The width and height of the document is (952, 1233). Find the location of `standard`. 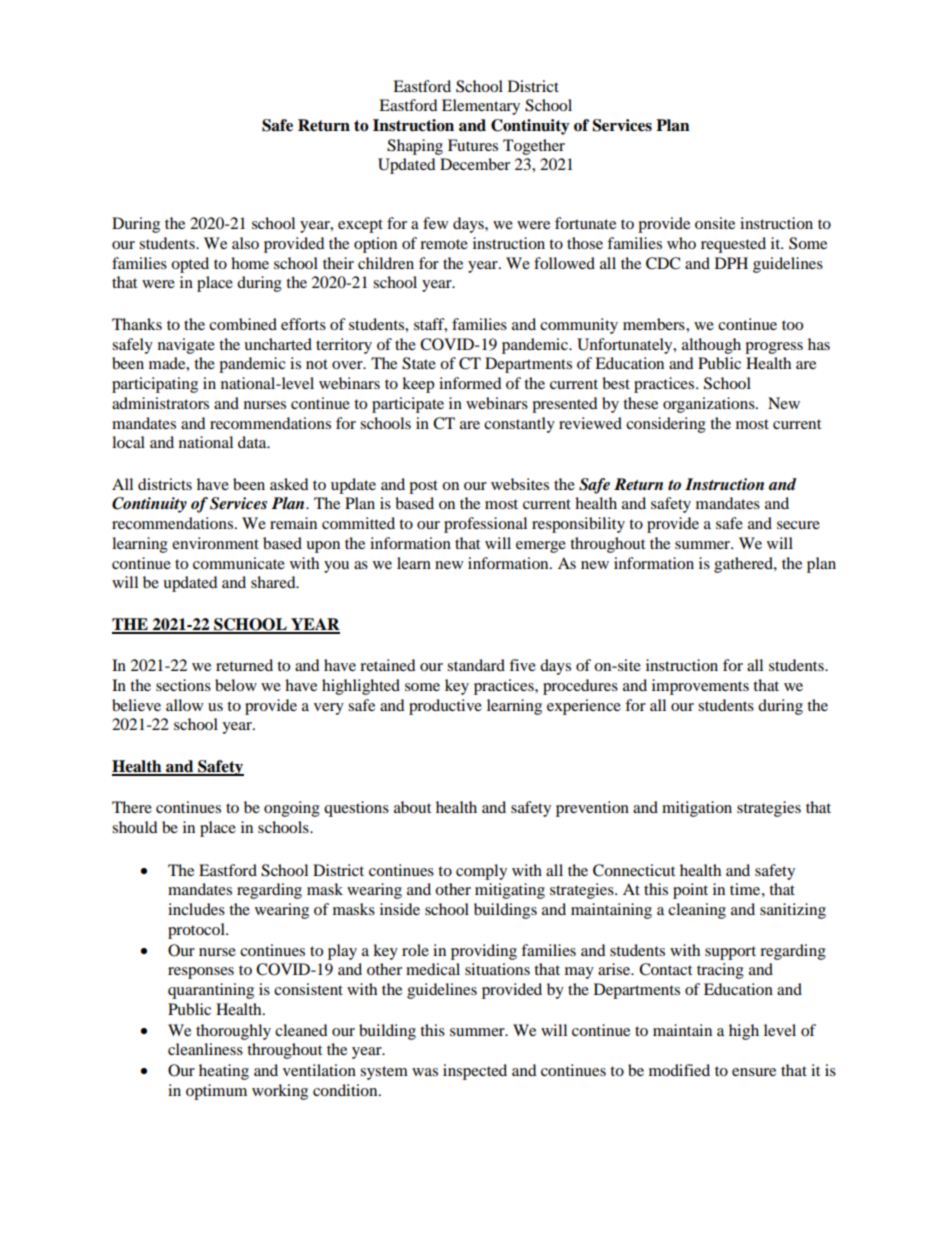

standard is located at coordinates (476, 665).
